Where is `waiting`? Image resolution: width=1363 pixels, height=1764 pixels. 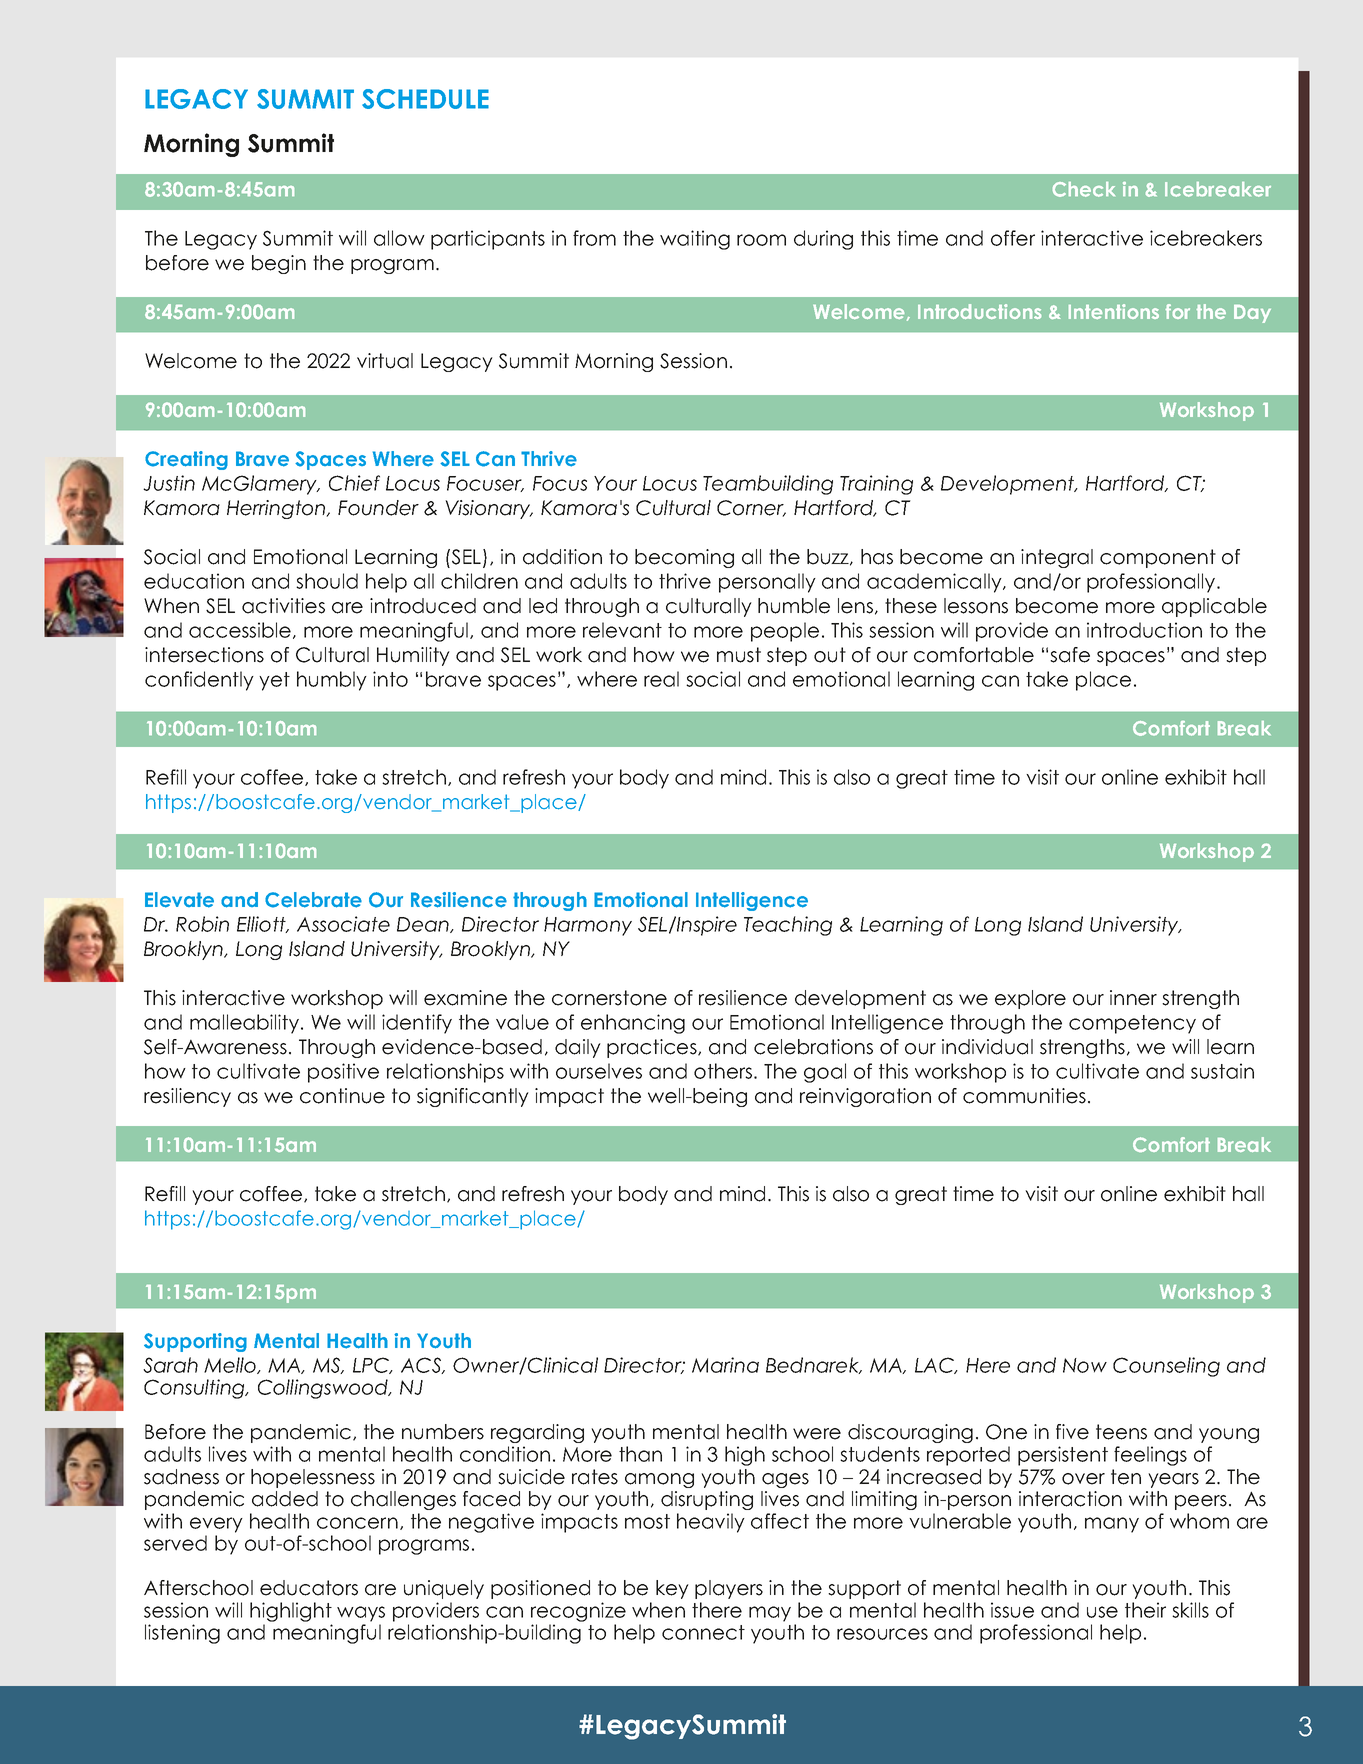 waiting is located at coordinates (695, 240).
